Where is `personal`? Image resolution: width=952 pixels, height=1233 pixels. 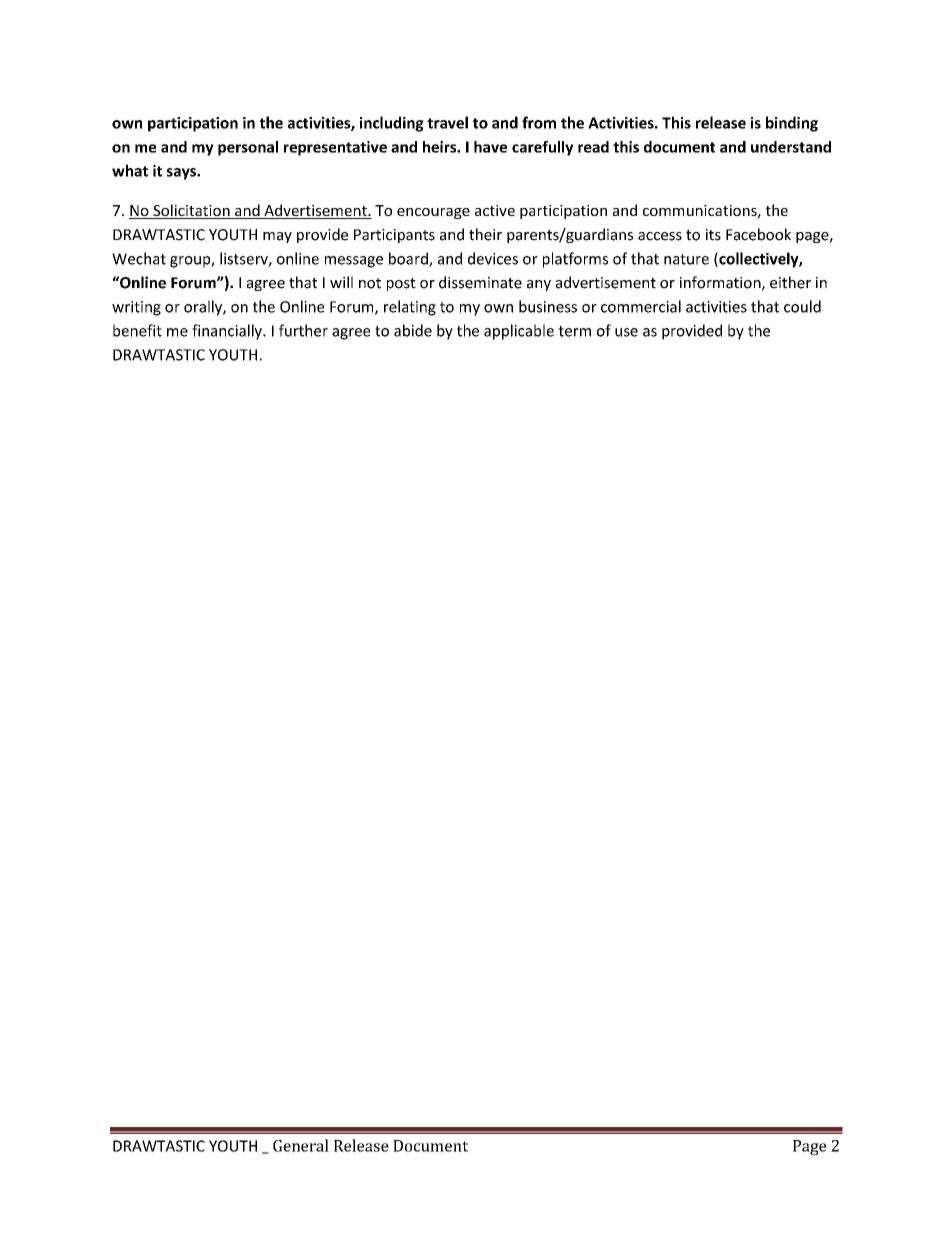
personal is located at coordinates (248, 148).
